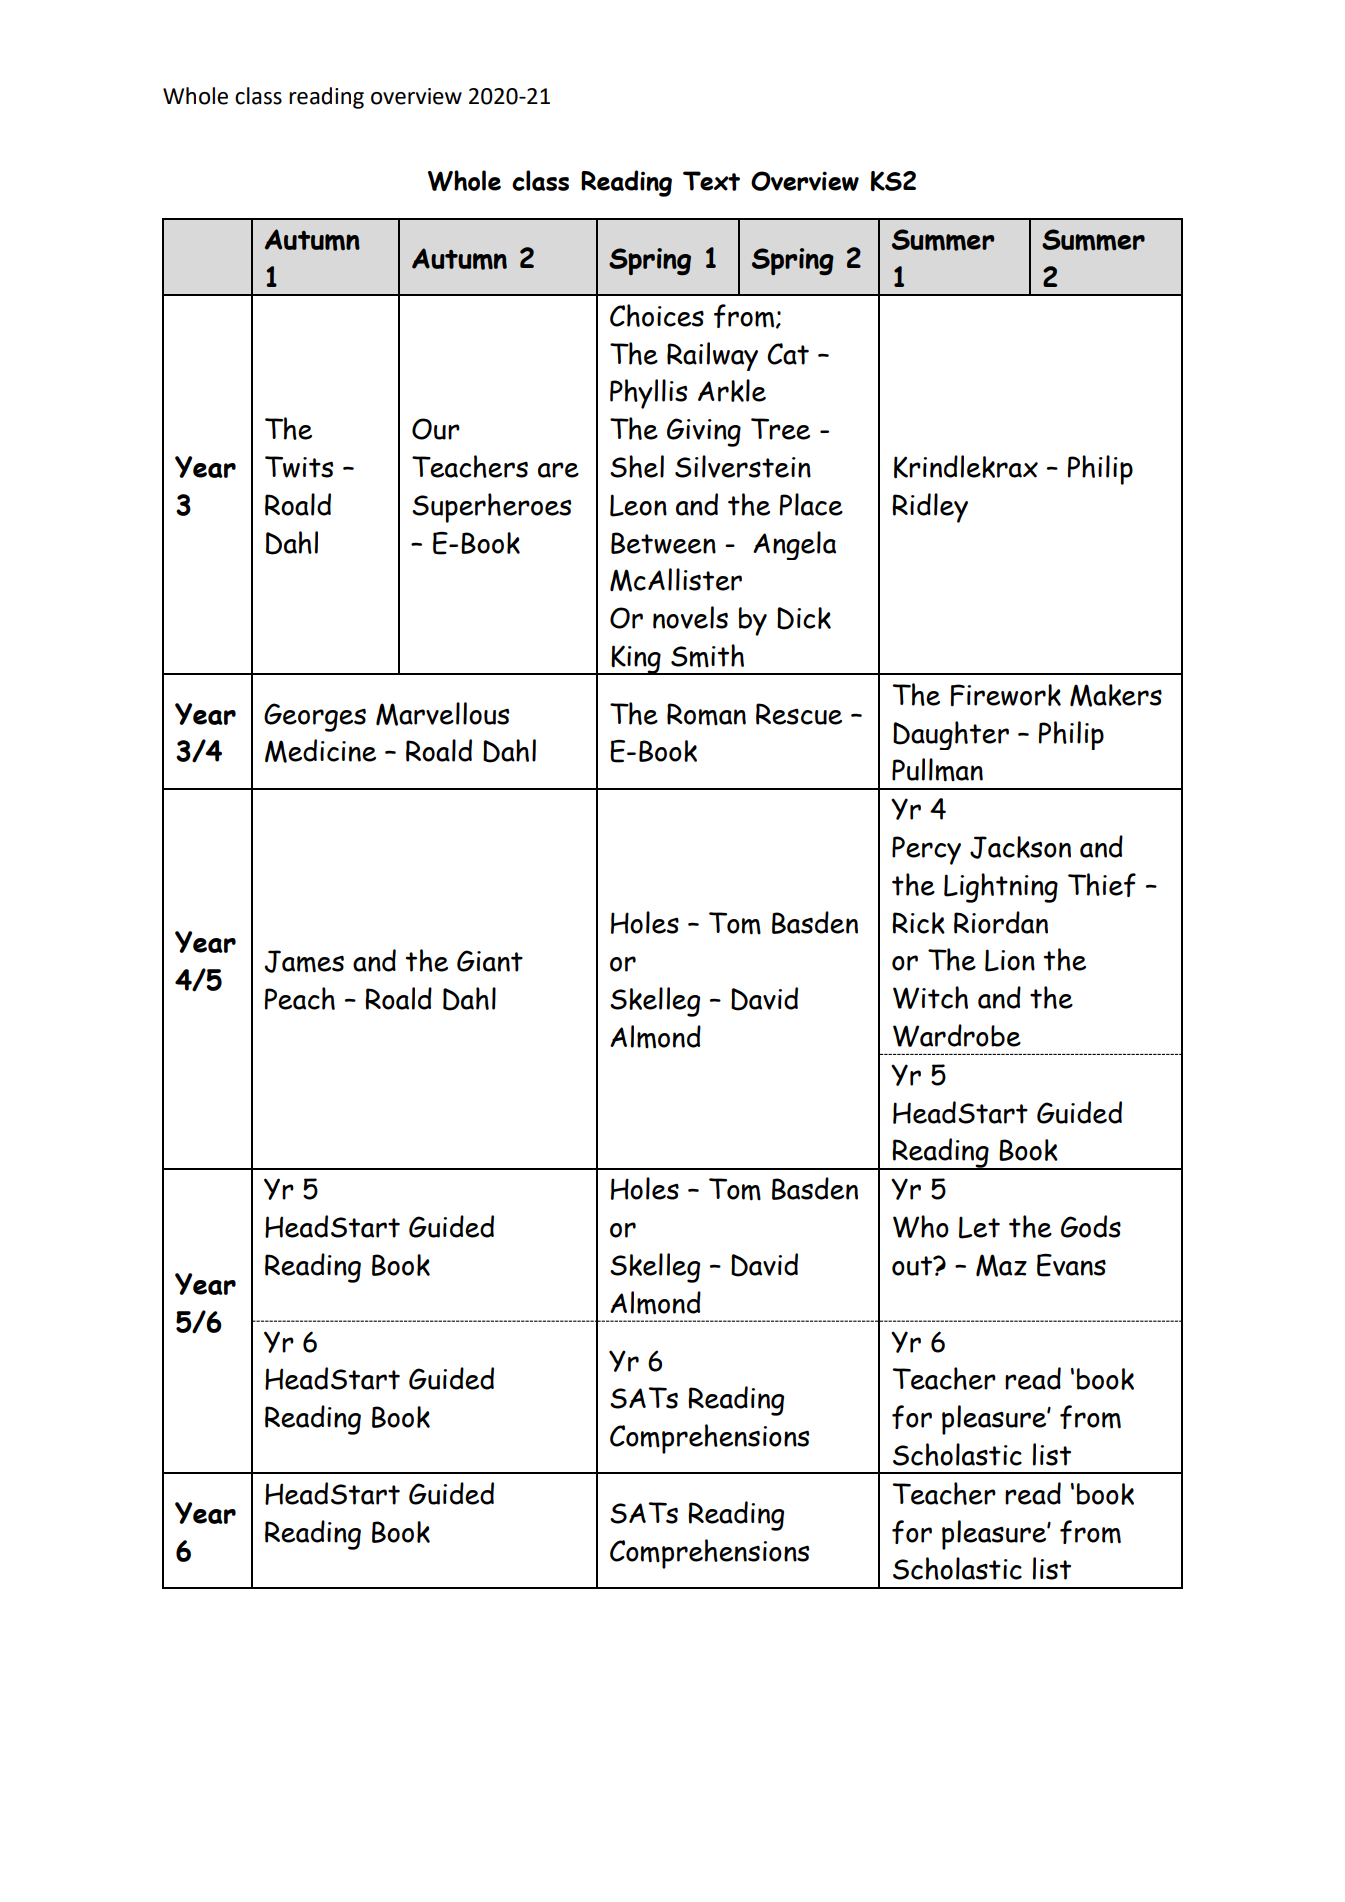 The width and height of the image is (1345, 1902). I want to click on Cat, so click(788, 354).
